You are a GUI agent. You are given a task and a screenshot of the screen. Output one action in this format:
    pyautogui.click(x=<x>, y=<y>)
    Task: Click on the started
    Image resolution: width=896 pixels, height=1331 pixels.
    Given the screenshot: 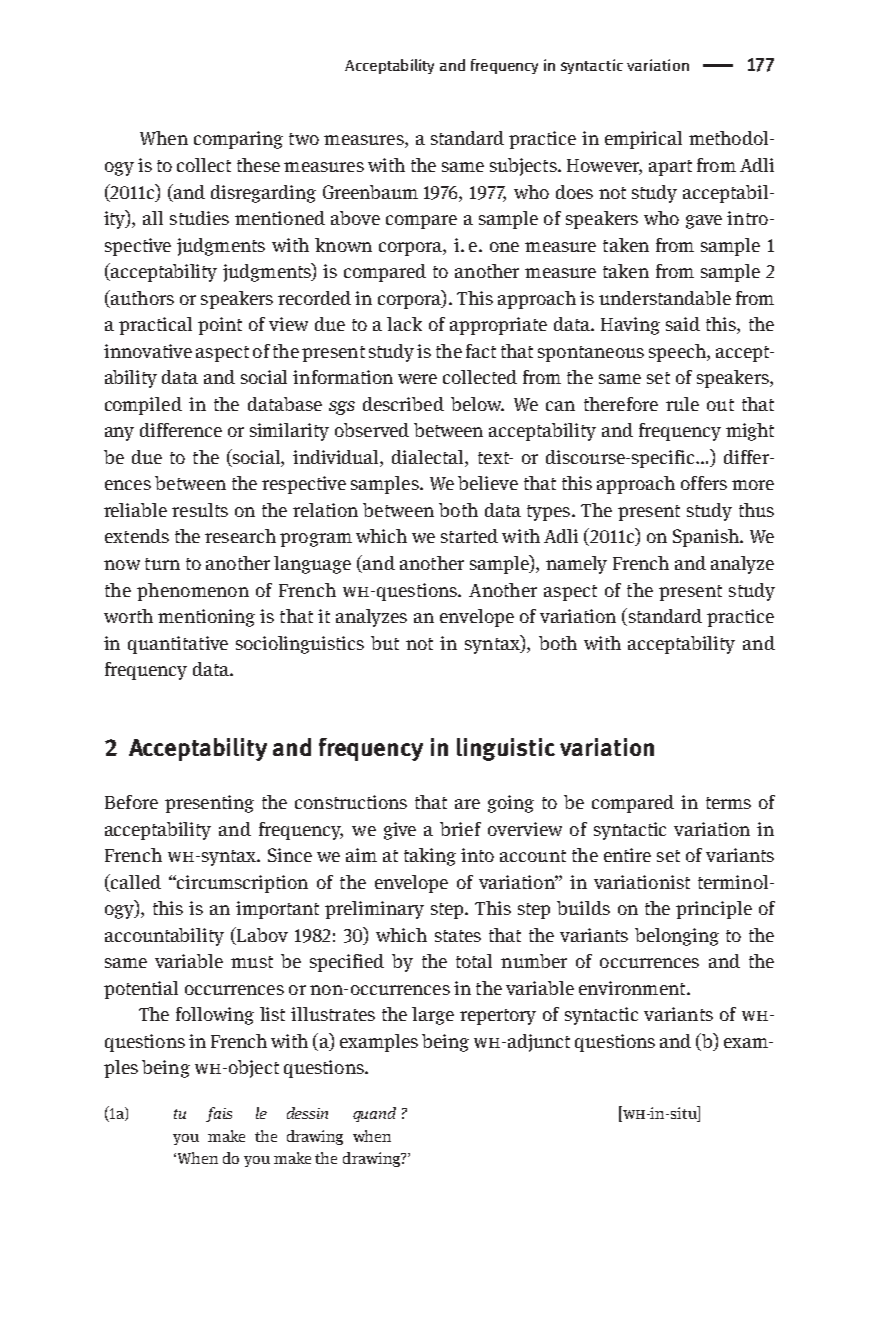 What is the action you would take?
    pyautogui.click(x=469, y=536)
